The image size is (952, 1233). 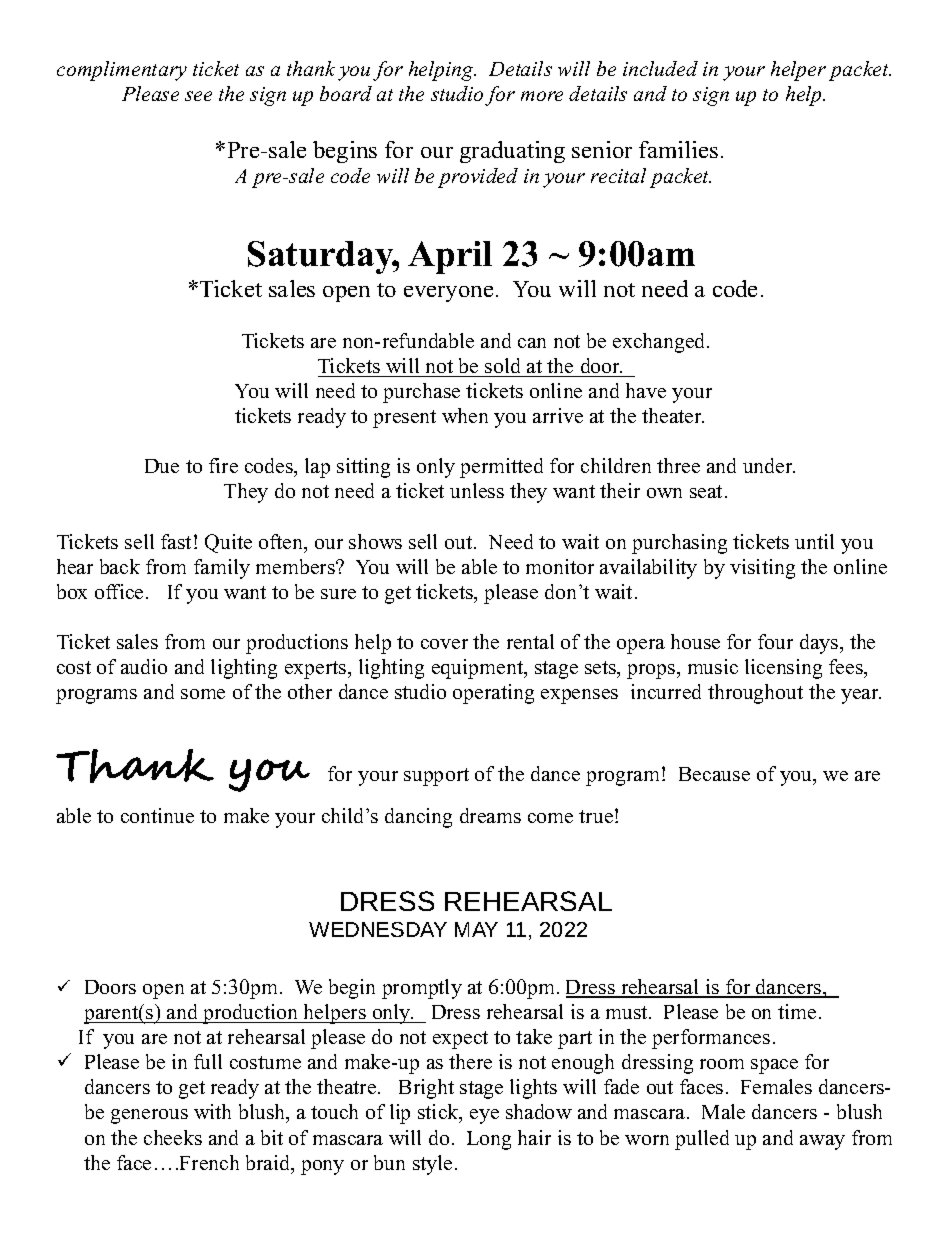 I want to click on Due, so click(x=162, y=466).
